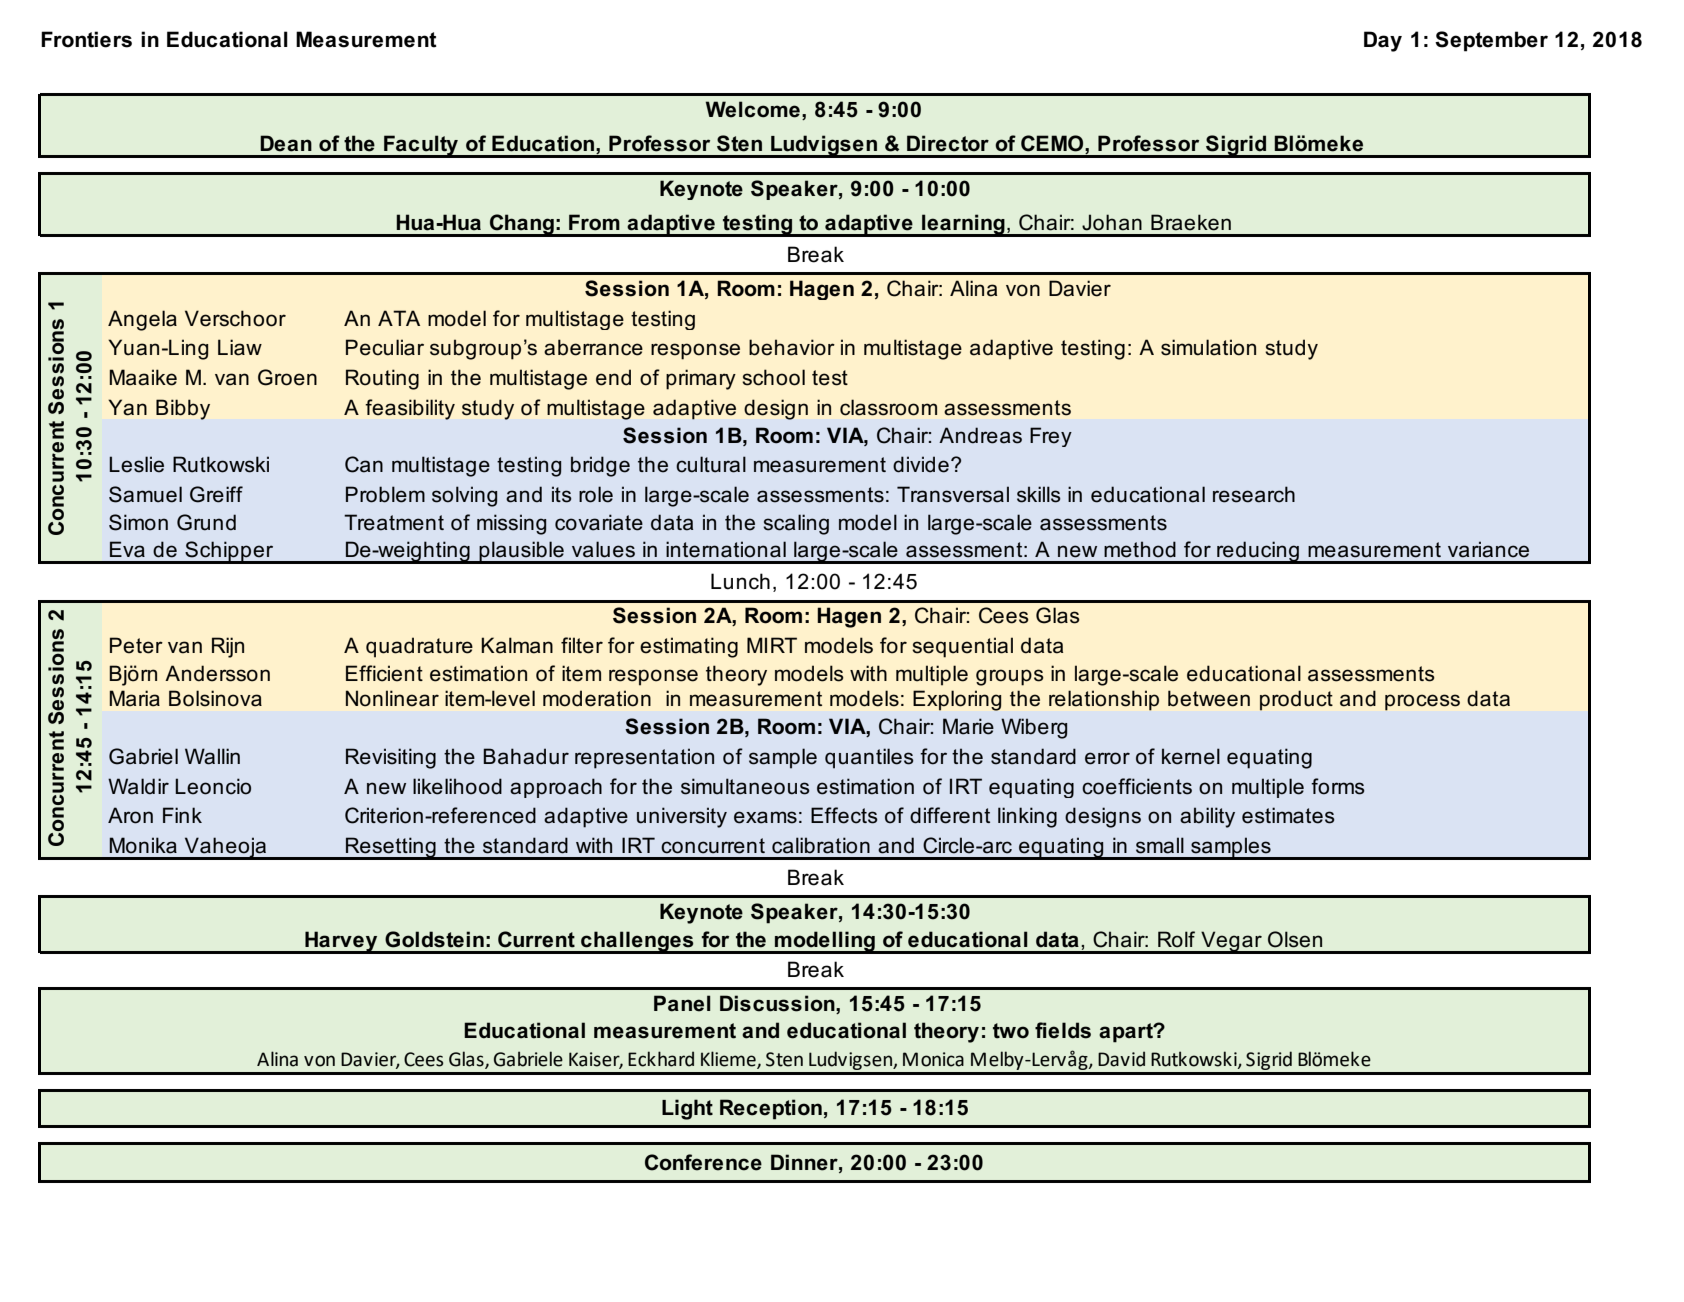 The height and width of the document is (1302, 1684). What do you see at coordinates (771, 1109) in the document?
I see `Reception` at bounding box center [771, 1109].
